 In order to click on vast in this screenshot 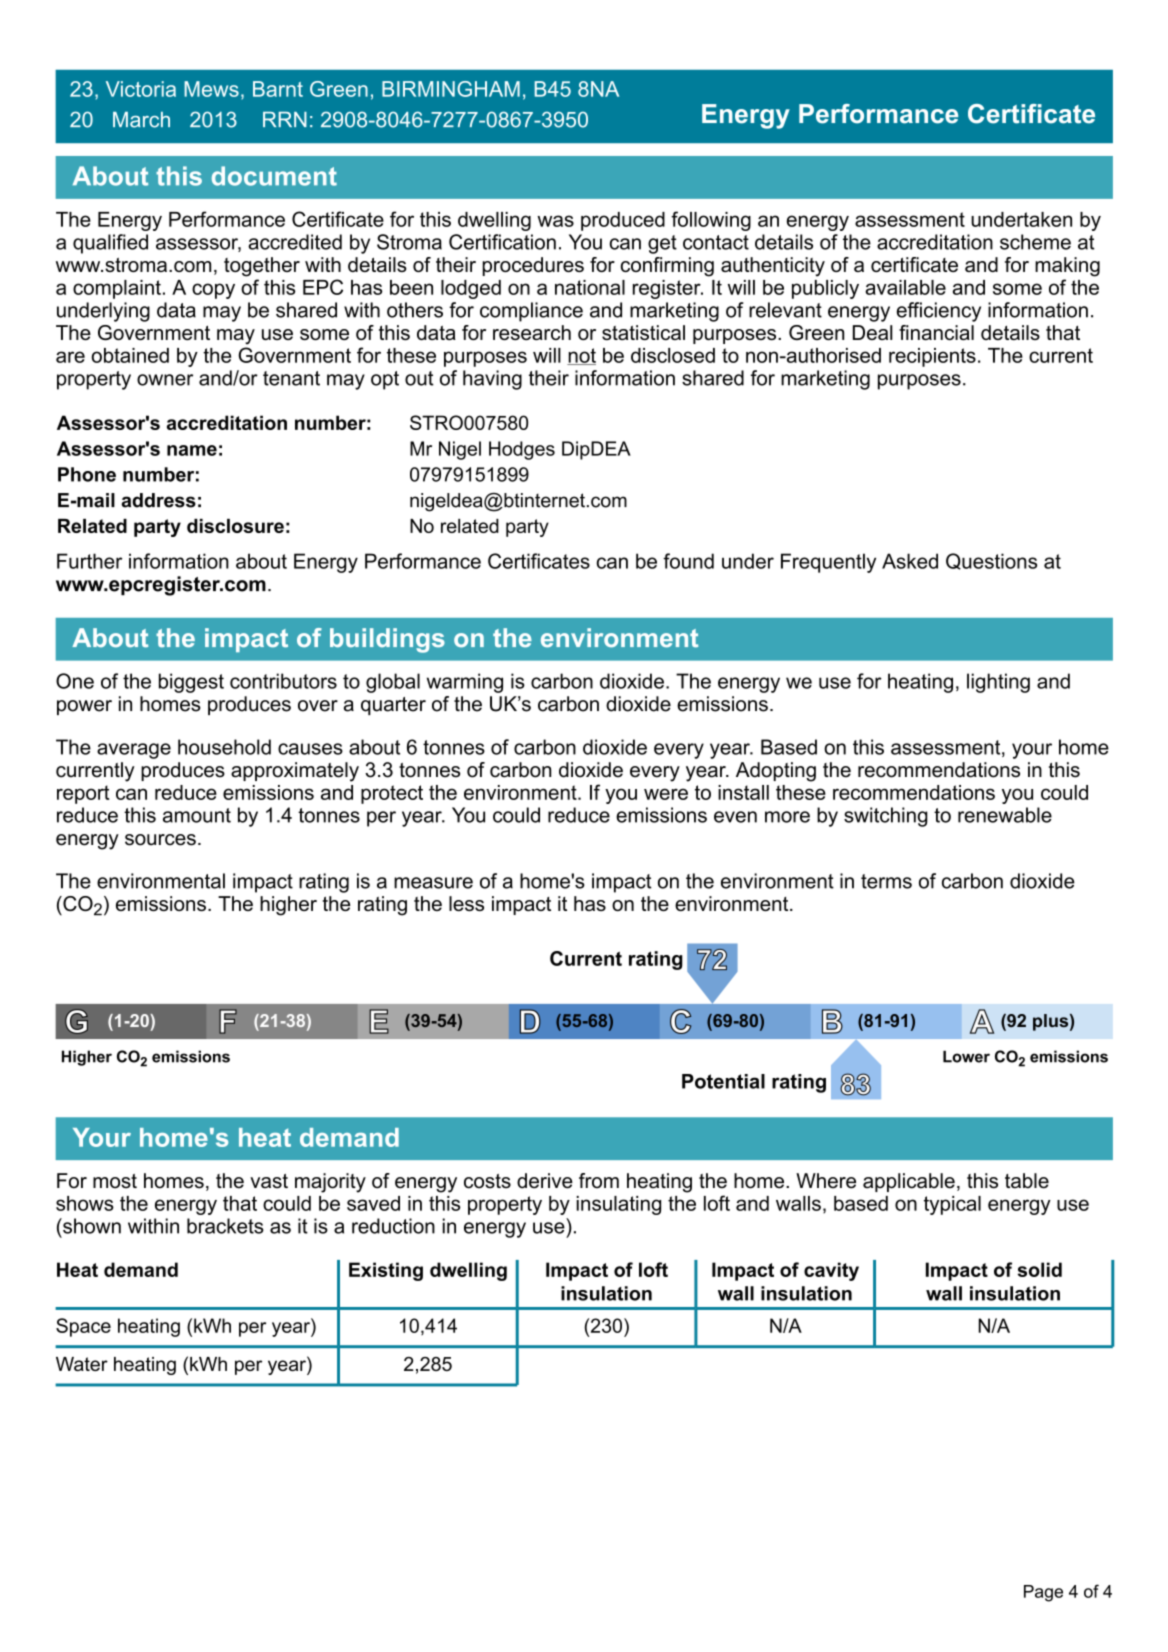, I will do `click(269, 1181)`.
